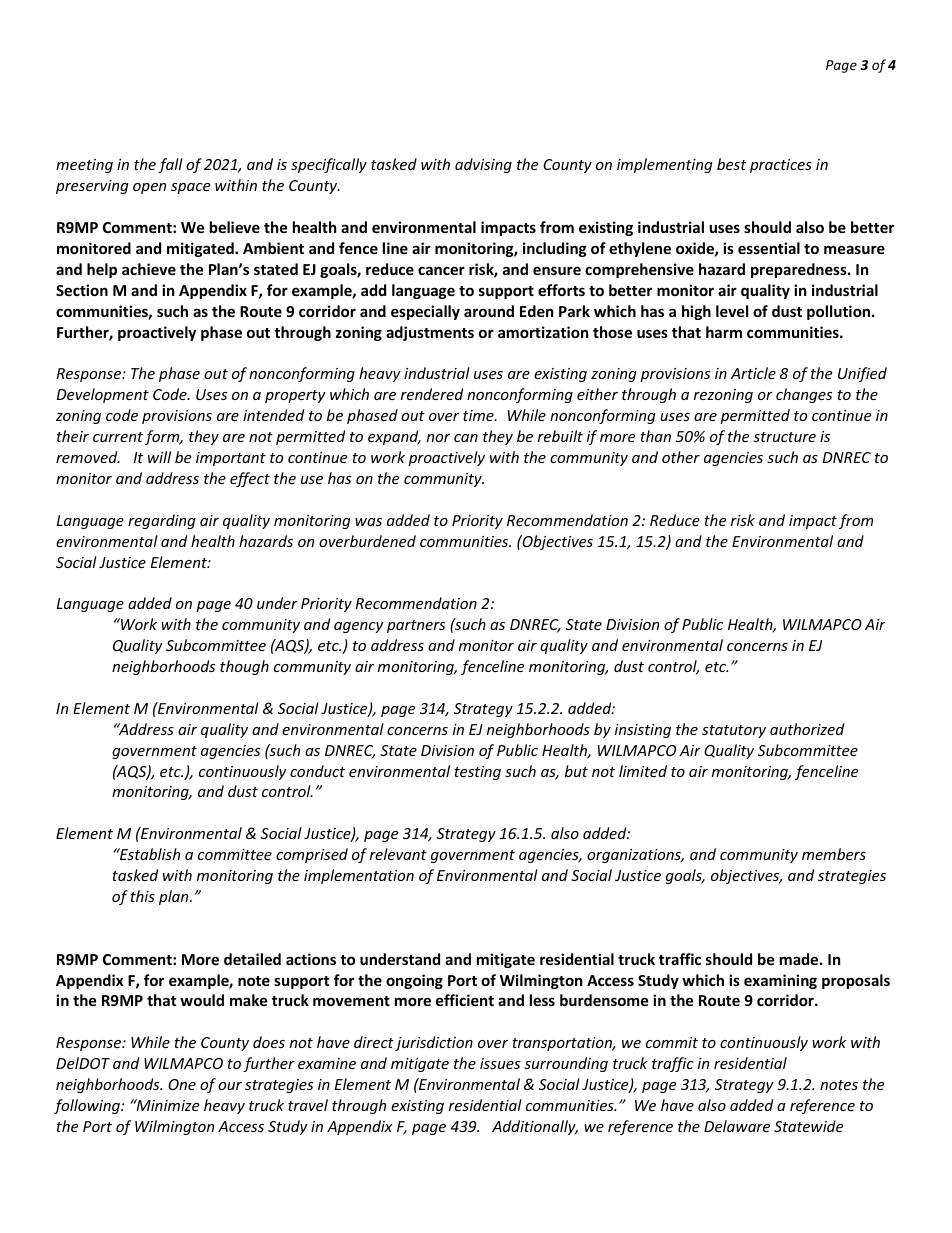 Image resolution: width=952 pixels, height=1233 pixels. What do you see at coordinates (398, 854) in the screenshot?
I see `relevant` at bounding box center [398, 854].
